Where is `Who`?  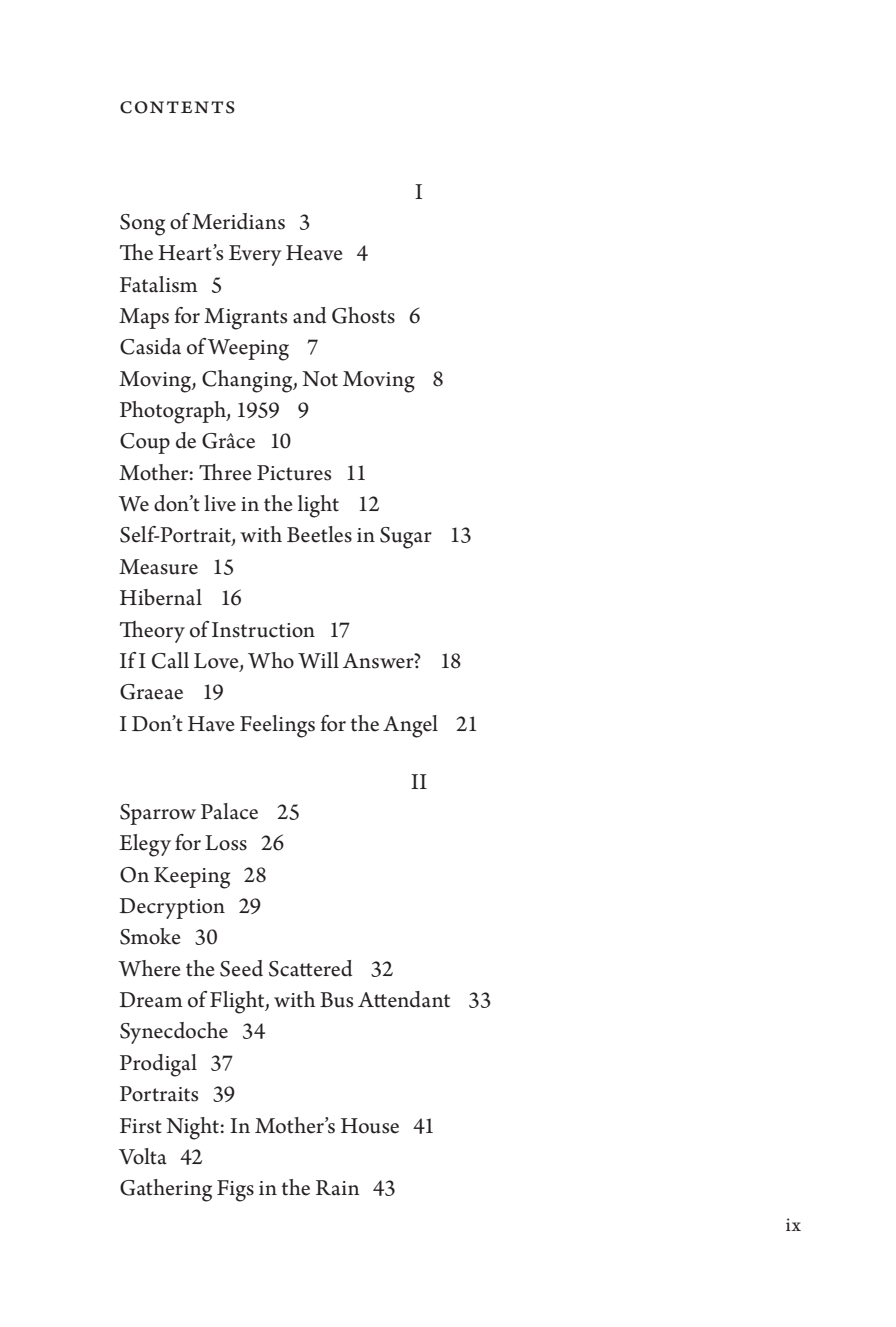 Who is located at coordinates (271, 660).
